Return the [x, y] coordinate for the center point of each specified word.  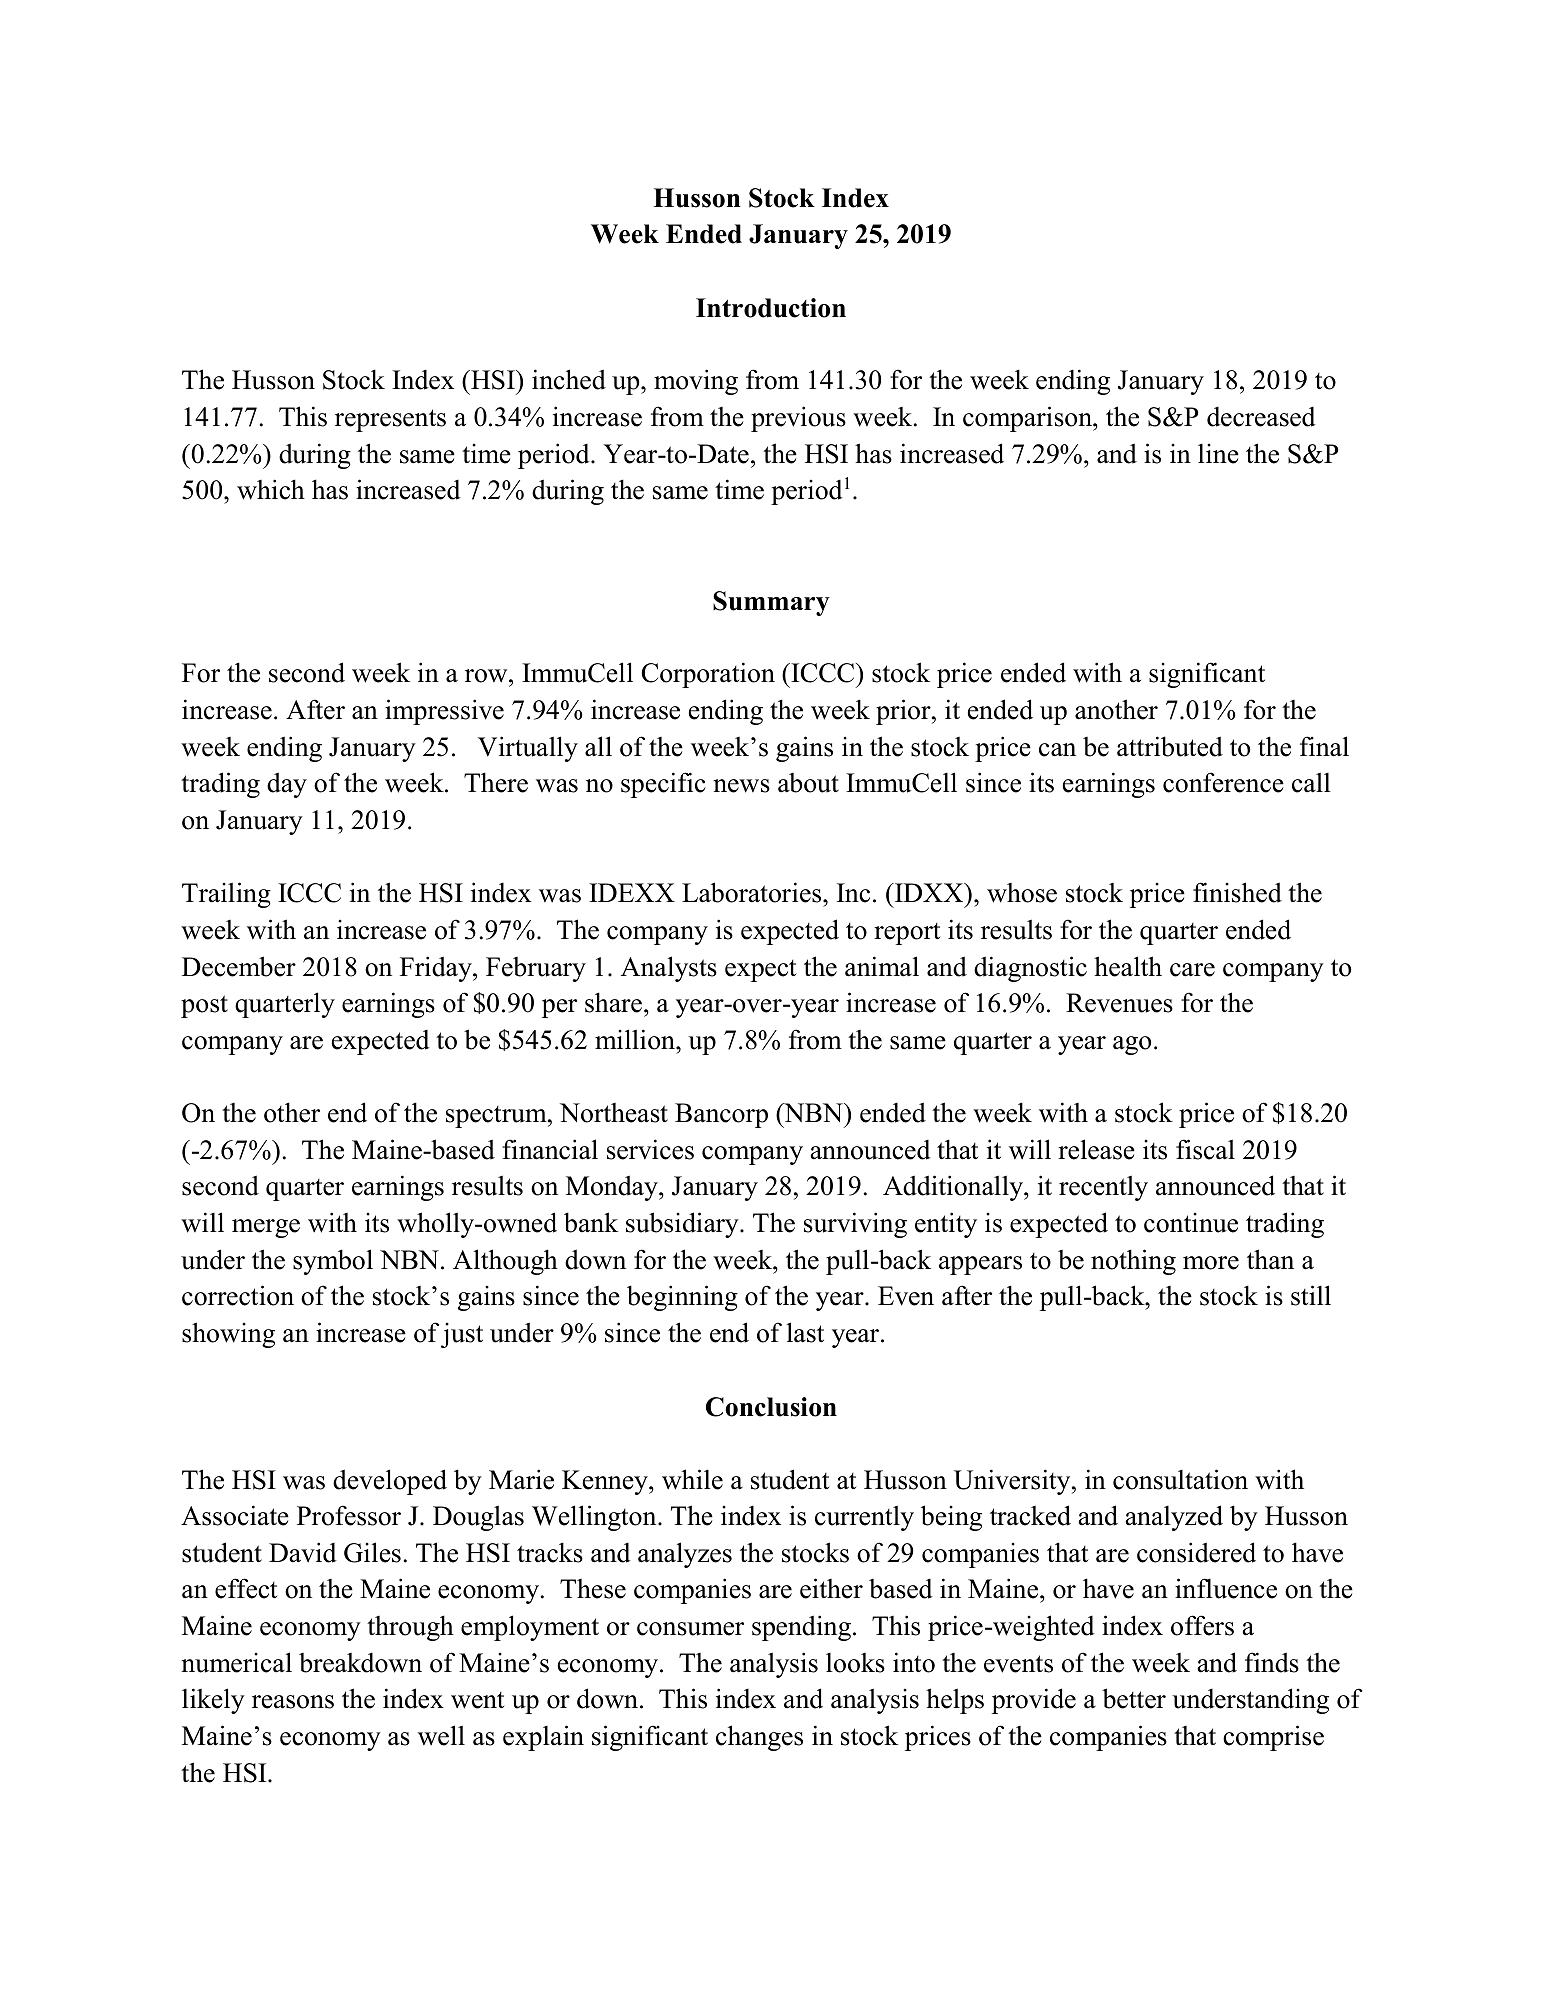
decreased [1261, 417]
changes [759, 1738]
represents [390, 420]
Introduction [771, 308]
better [1134, 1698]
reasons [293, 1702]
